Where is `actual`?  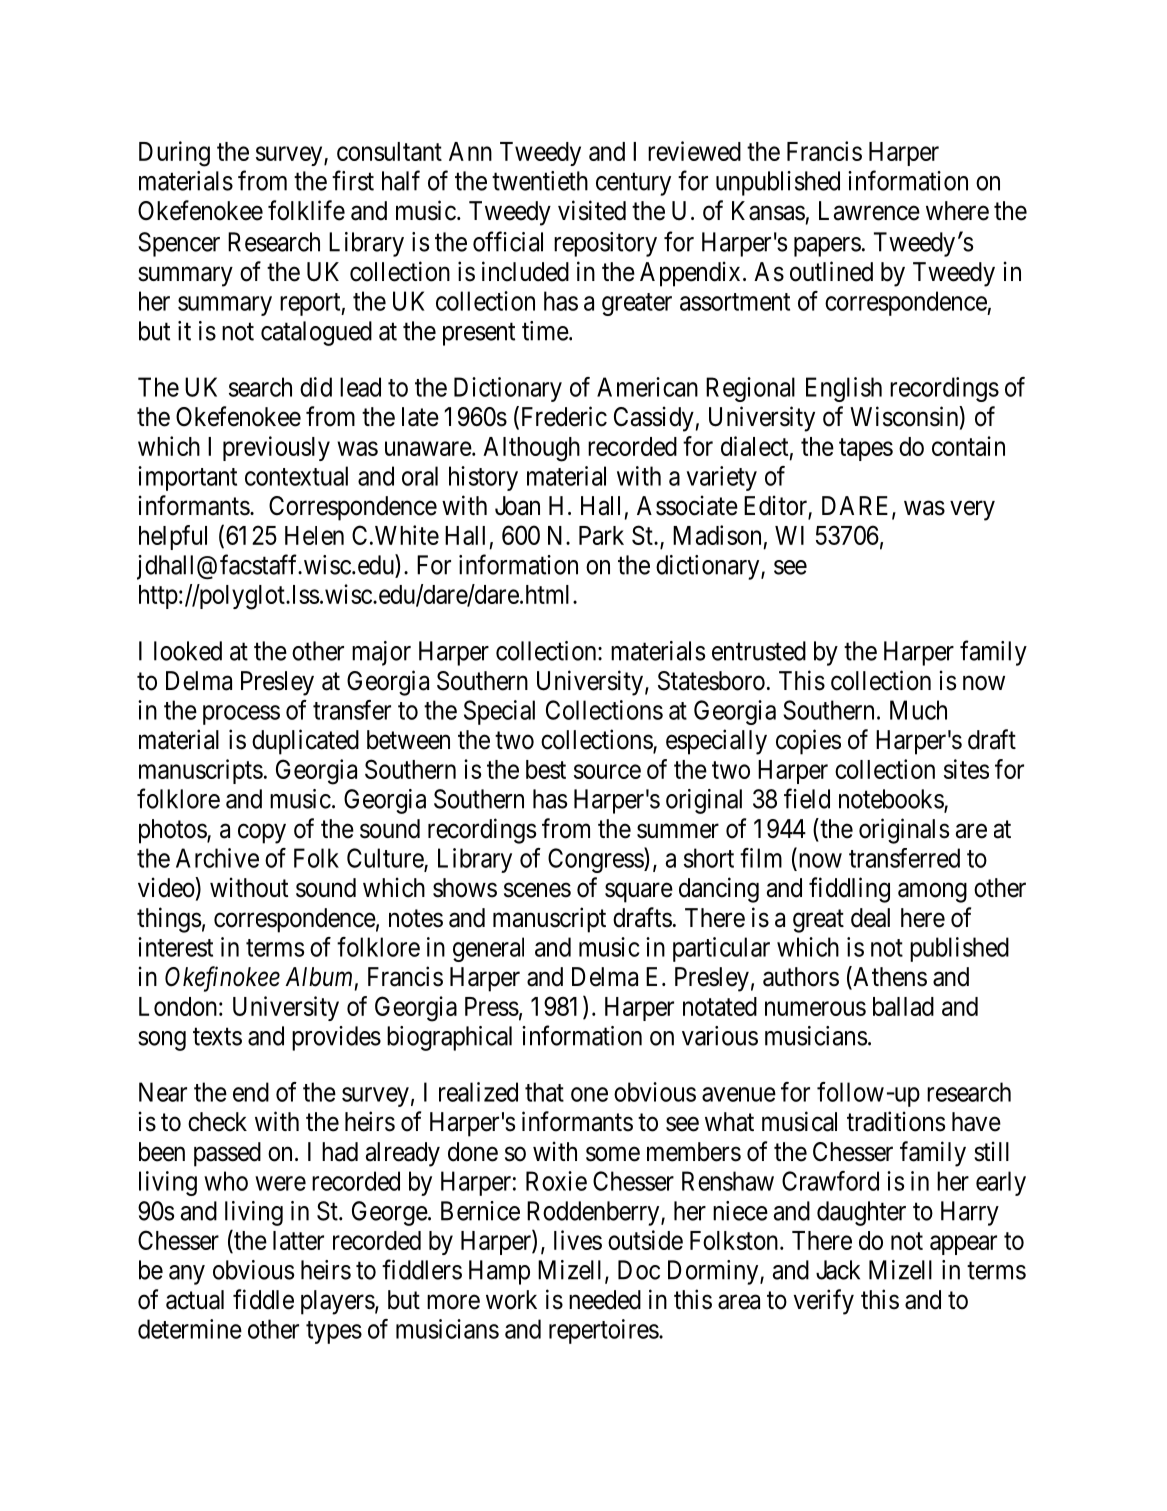 actual is located at coordinates (195, 1300).
